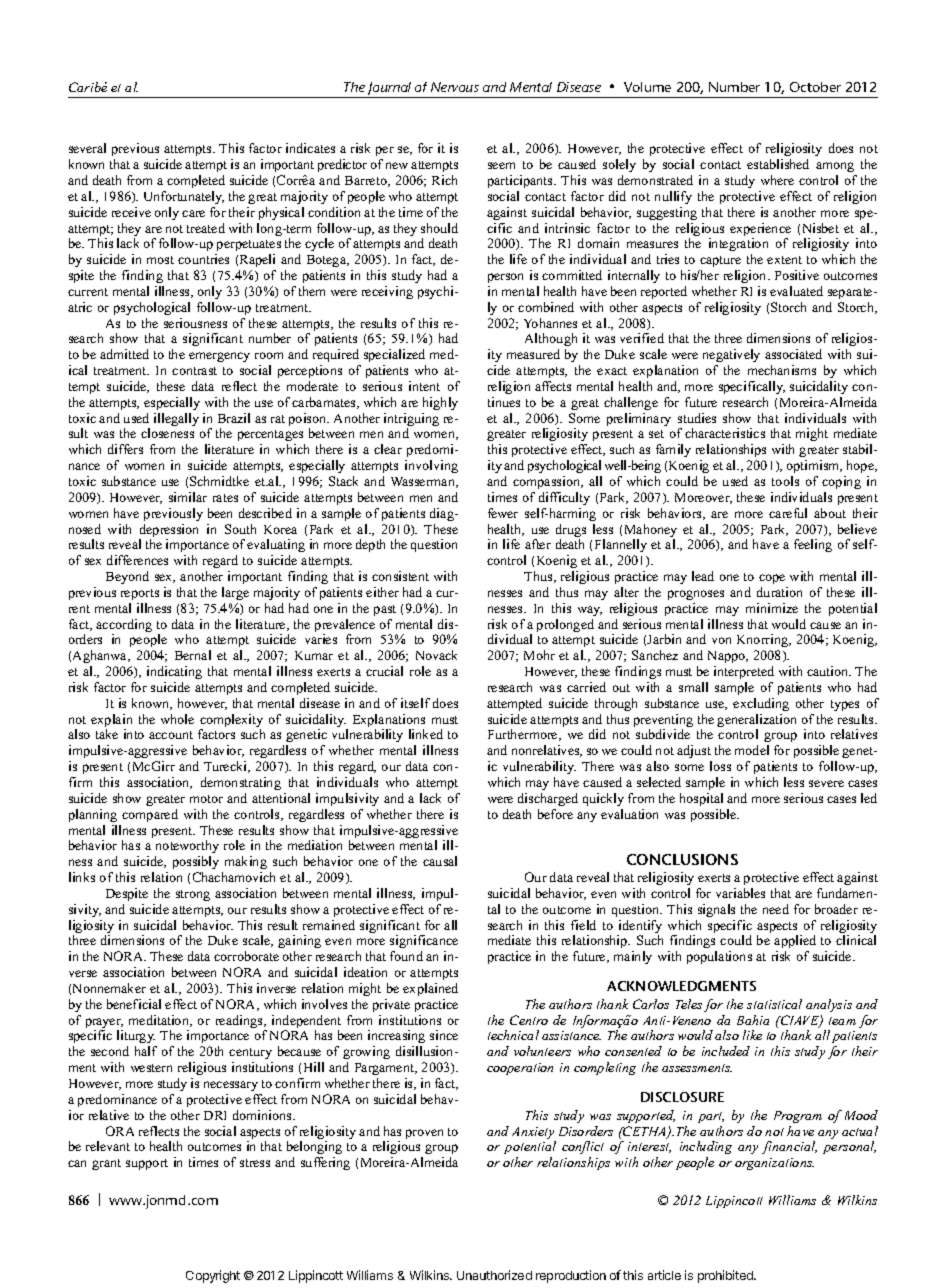  Describe the element at coordinates (400, 576) in the screenshot. I see `consistent` at that location.
